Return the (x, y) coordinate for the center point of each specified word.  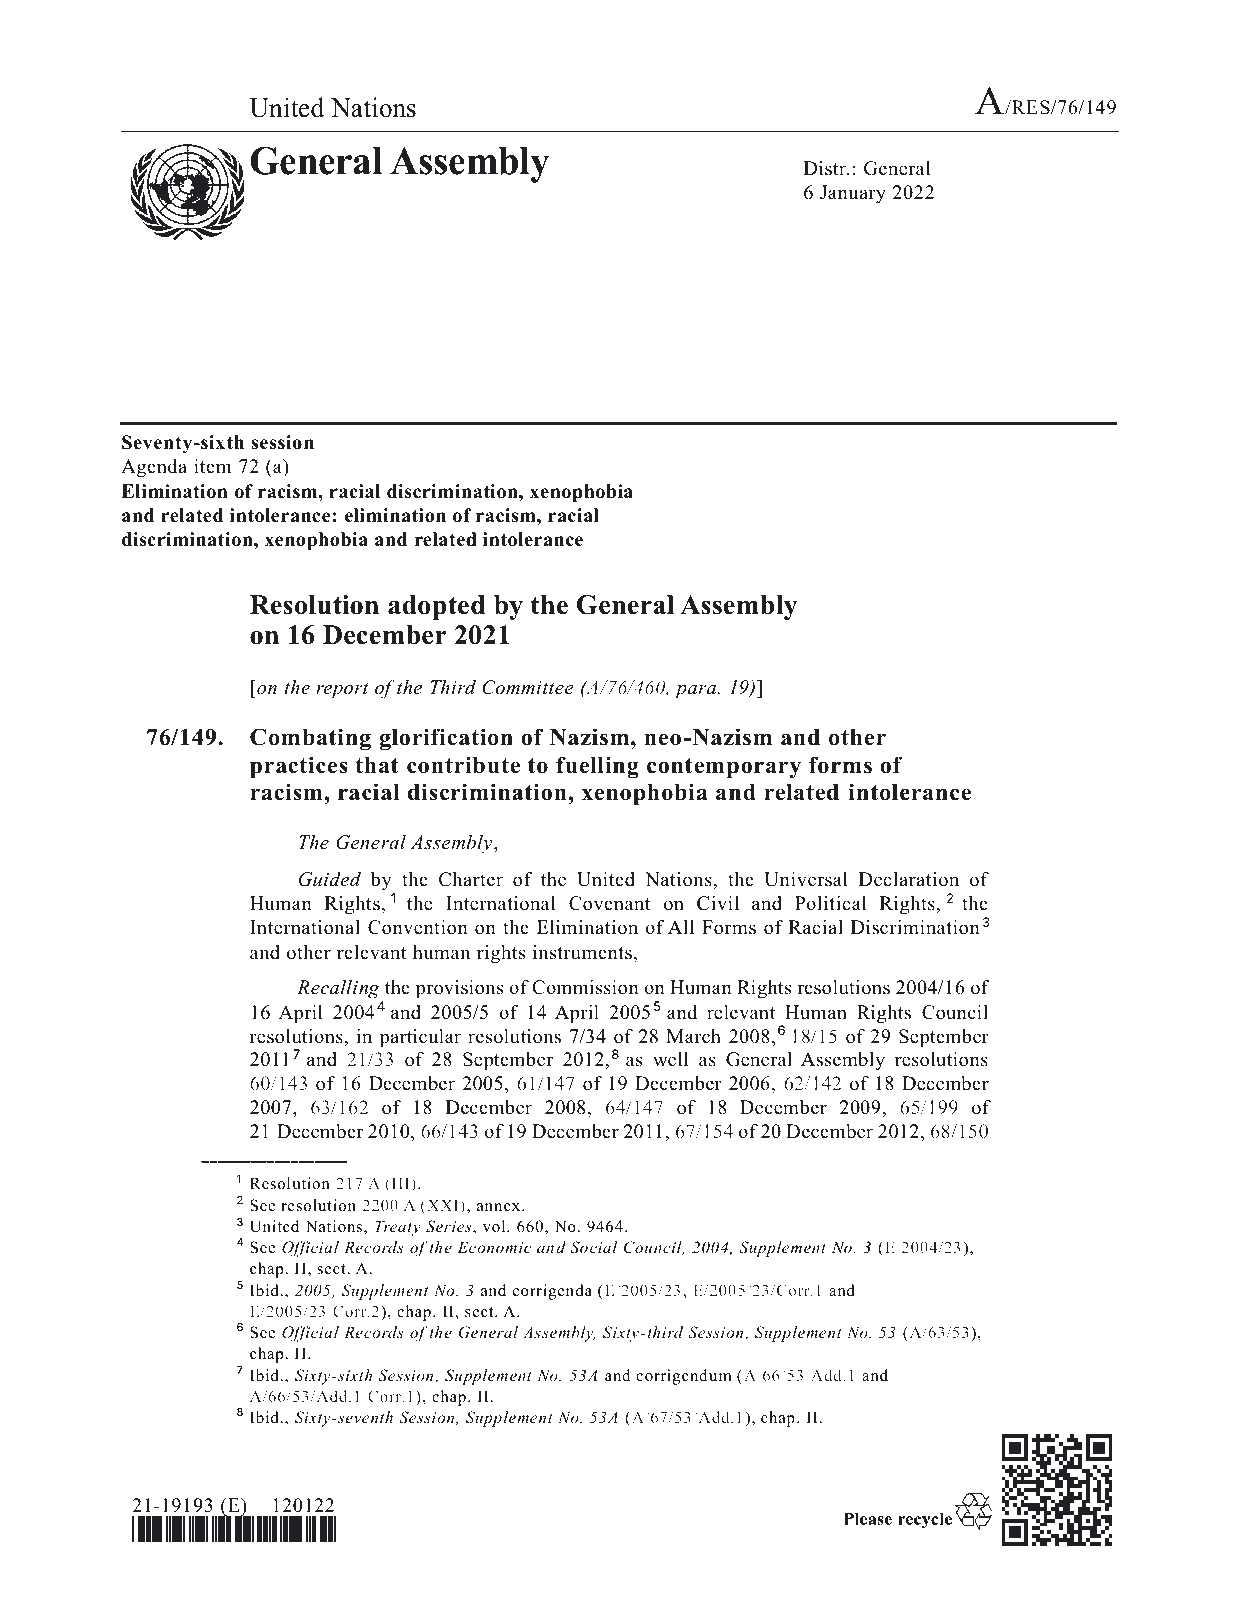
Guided (330, 879)
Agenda (154, 468)
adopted (436, 607)
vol (495, 1226)
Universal (805, 879)
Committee (528, 687)
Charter (471, 879)
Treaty (398, 1228)
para (697, 692)
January (853, 194)
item (213, 466)
